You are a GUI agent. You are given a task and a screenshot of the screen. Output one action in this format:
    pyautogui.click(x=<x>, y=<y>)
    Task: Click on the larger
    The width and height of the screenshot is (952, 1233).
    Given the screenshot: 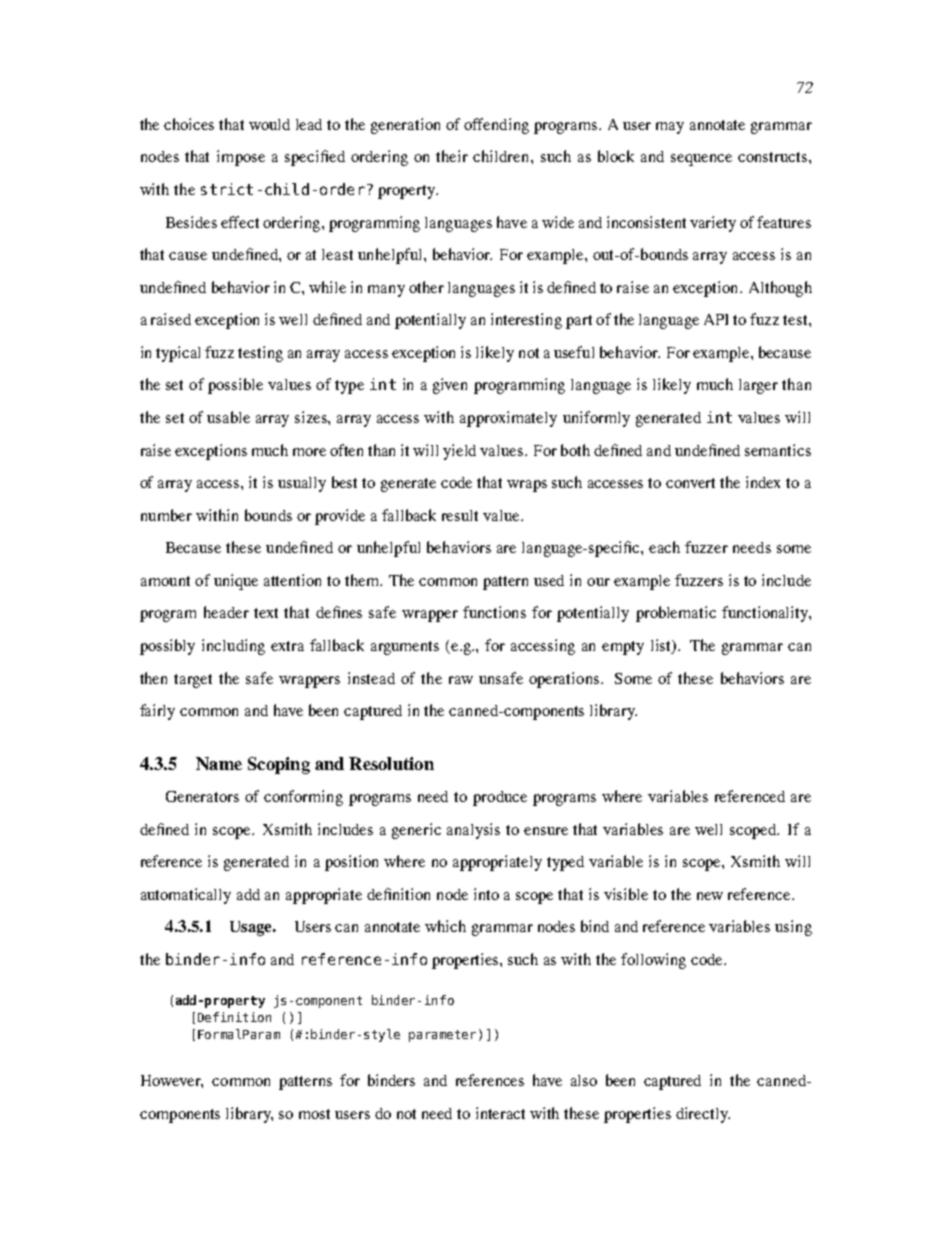 What is the action you would take?
    pyautogui.click(x=758, y=386)
